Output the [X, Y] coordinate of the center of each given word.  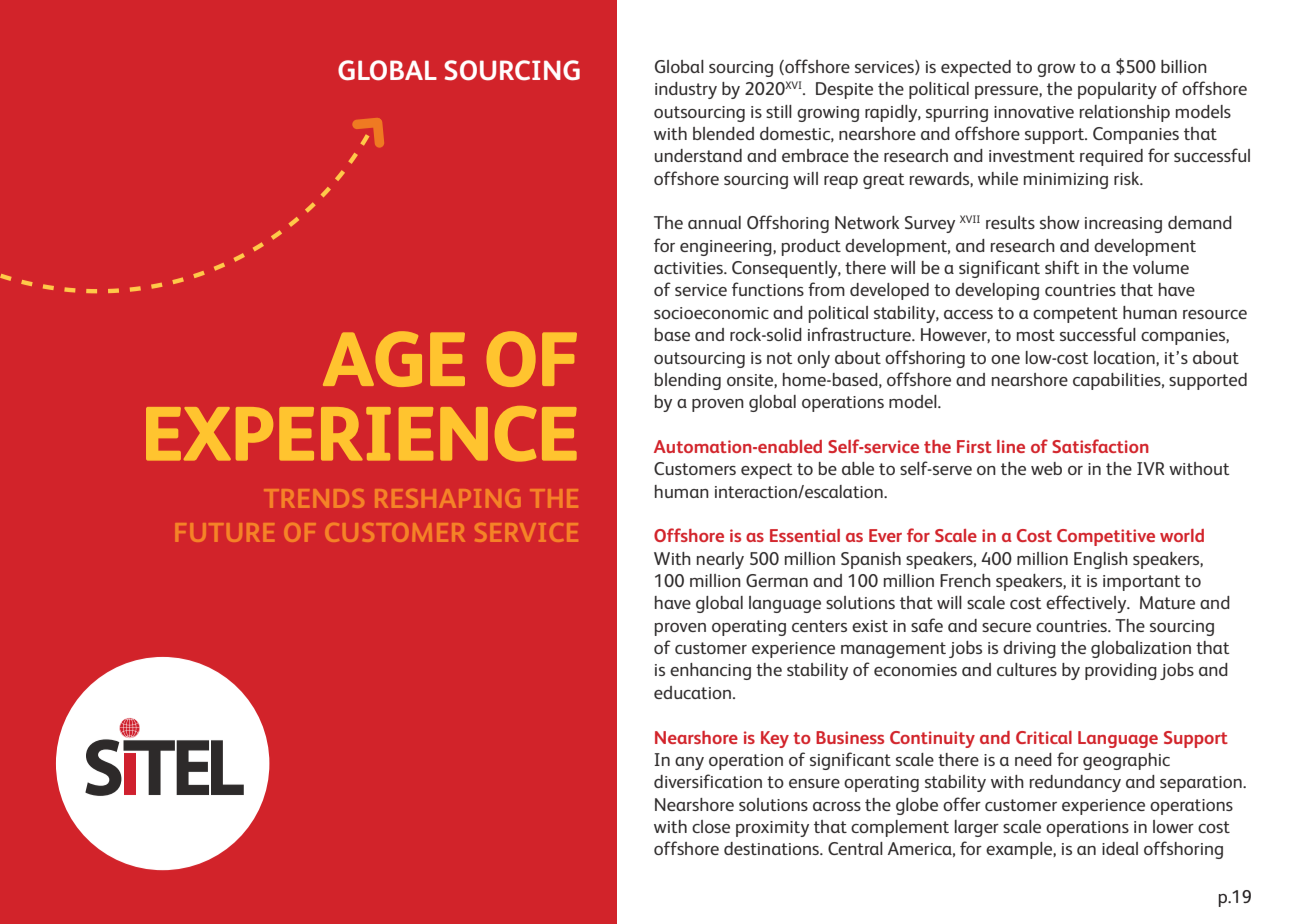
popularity [1117, 90]
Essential [805, 535]
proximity [772, 829]
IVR [1151, 468]
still [779, 111]
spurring [957, 114]
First [974, 446]
